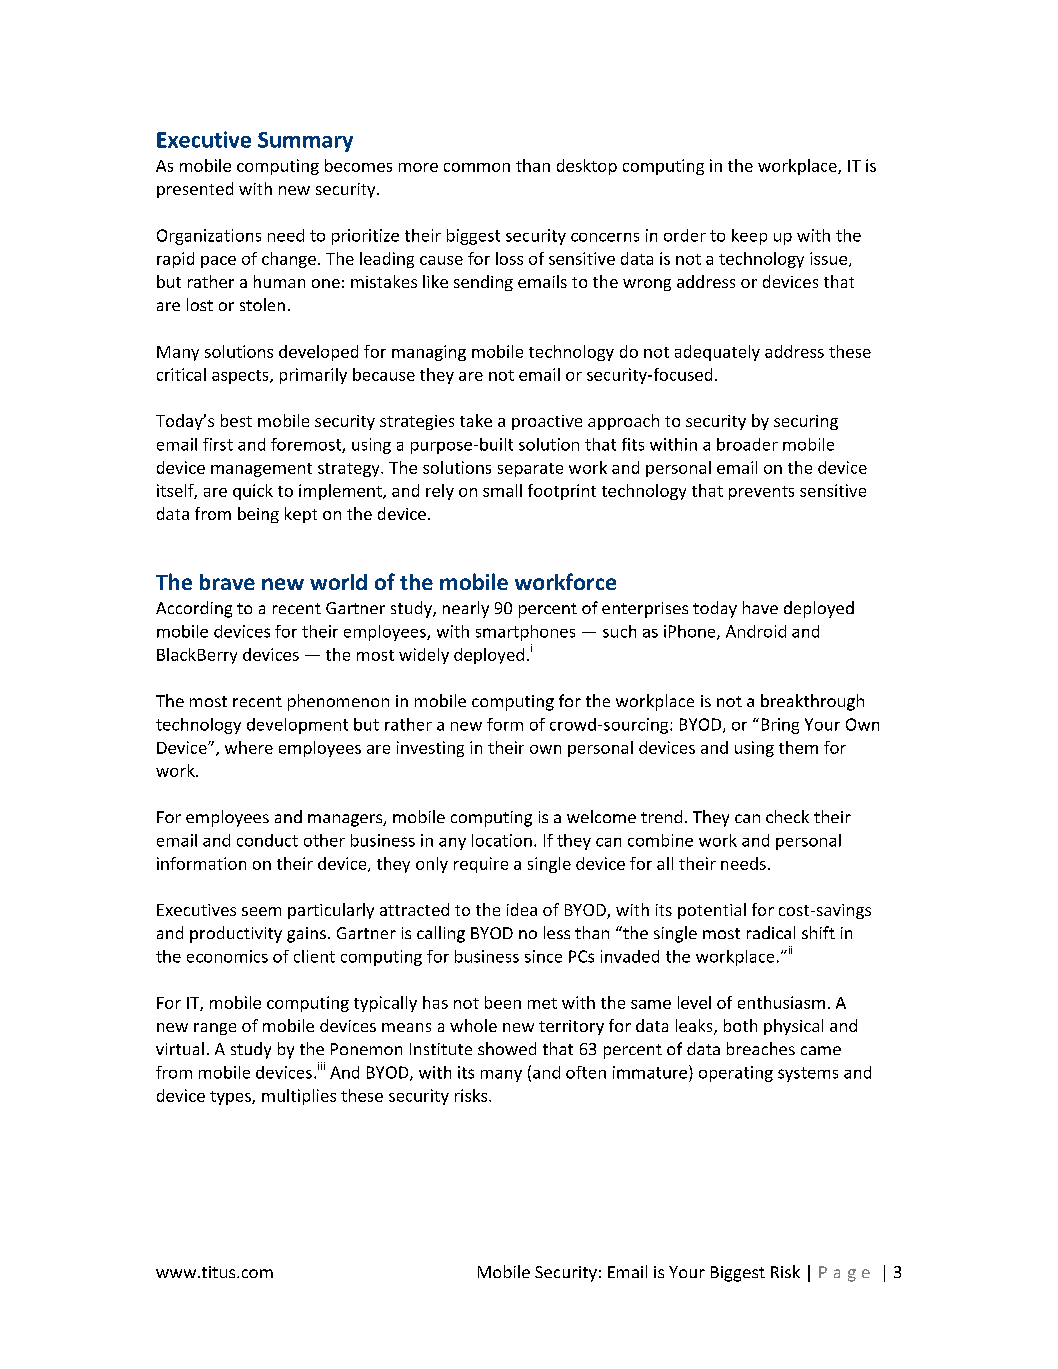  Describe the element at coordinates (477, 167) in the document. I see `common` at that location.
